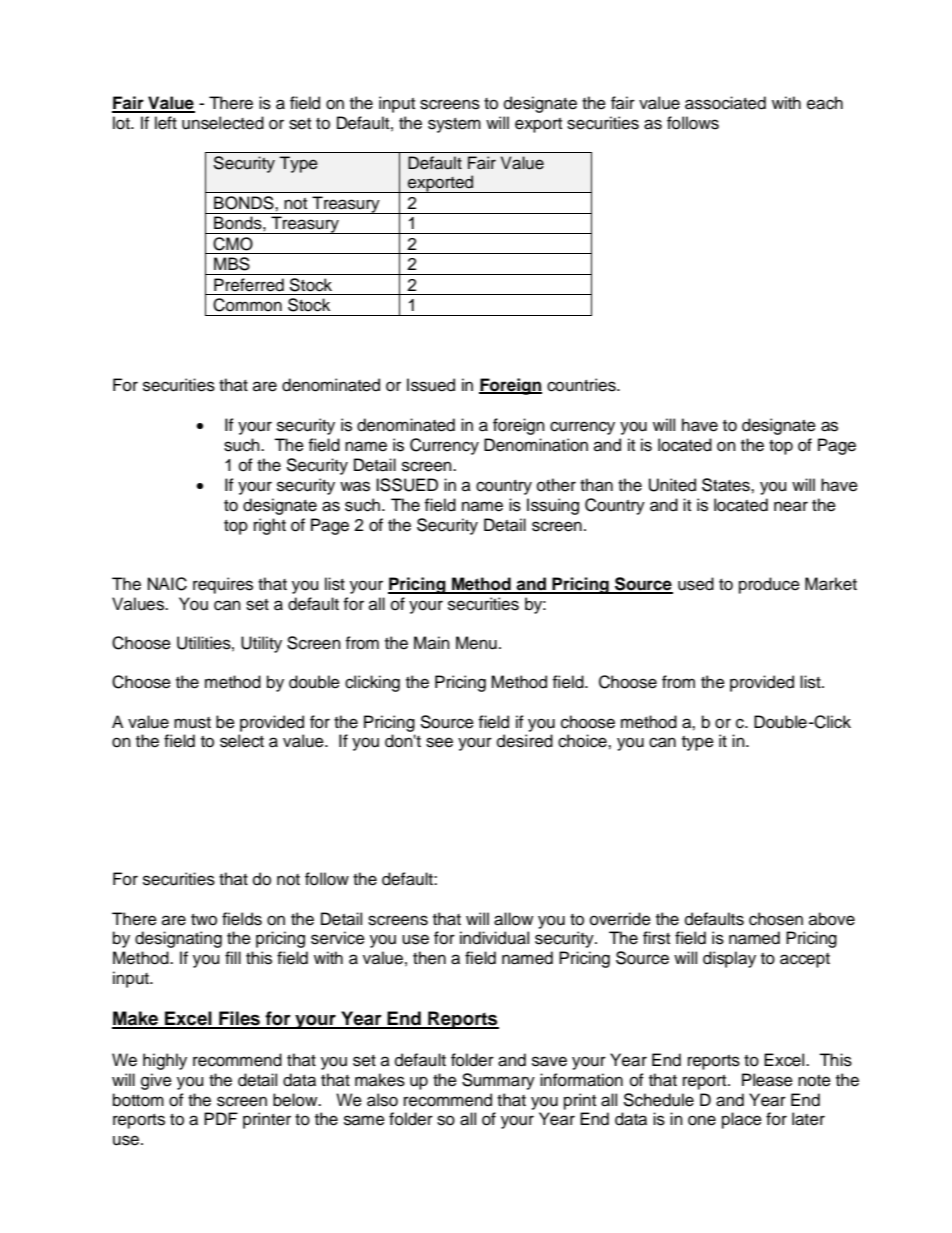 The image size is (952, 1233). I want to click on associated, so click(725, 103).
